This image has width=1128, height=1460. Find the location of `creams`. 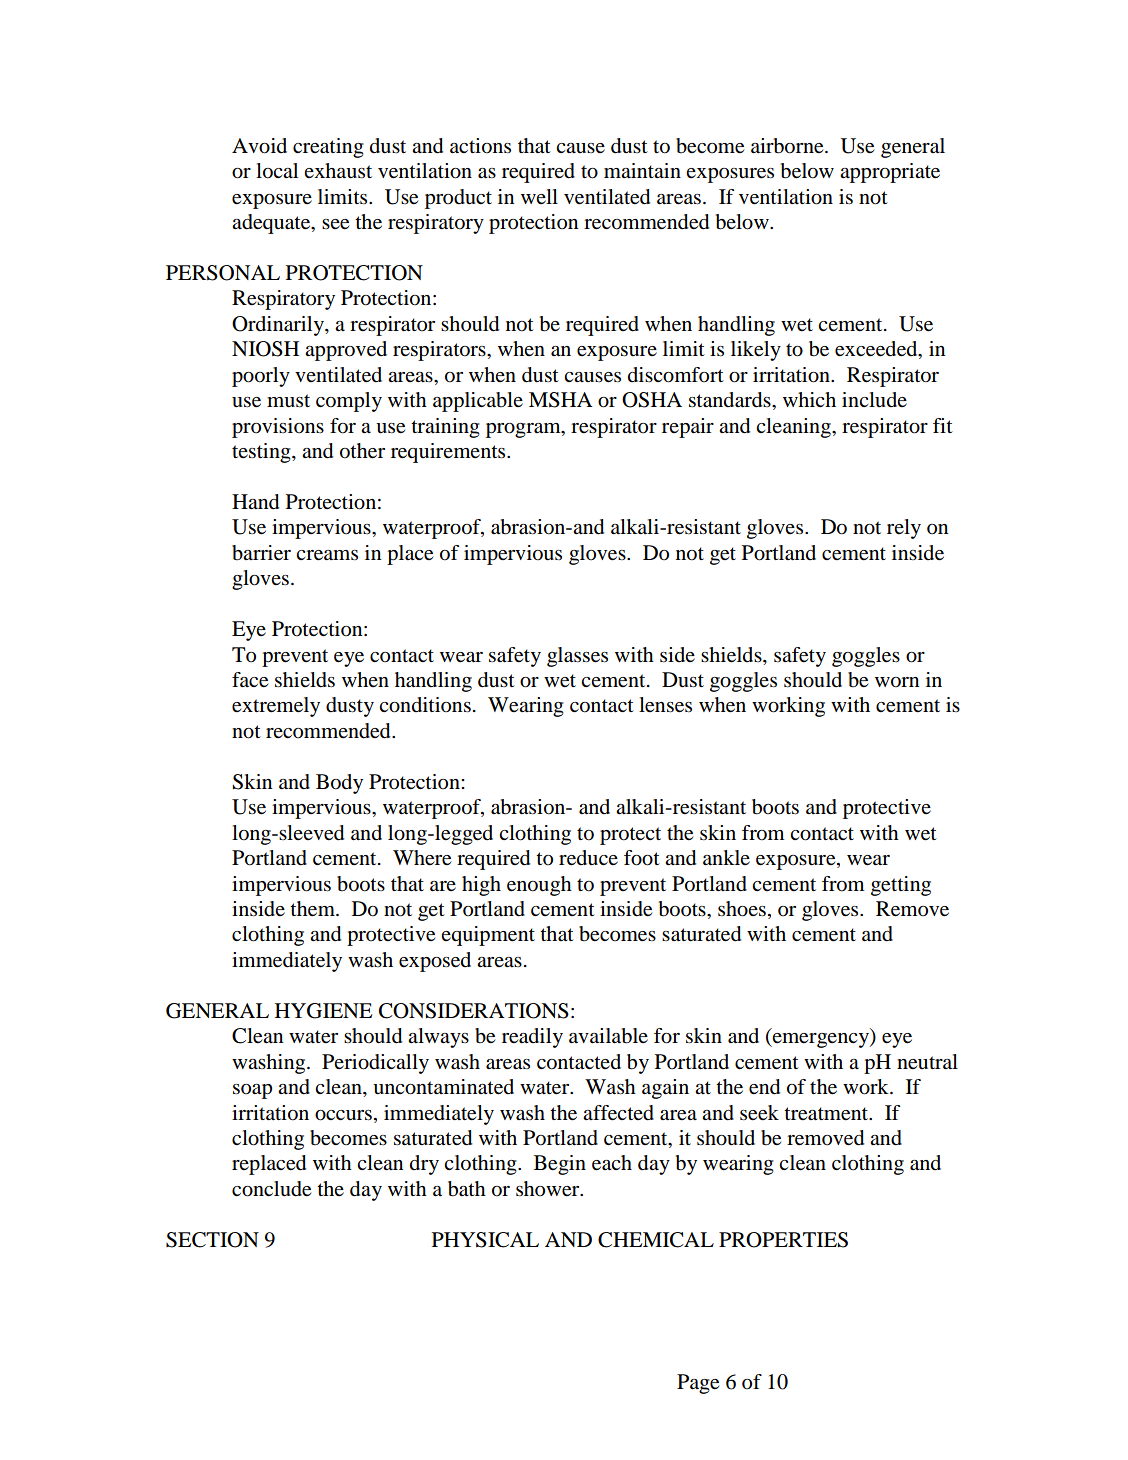

creams is located at coordinates (327, 555).
